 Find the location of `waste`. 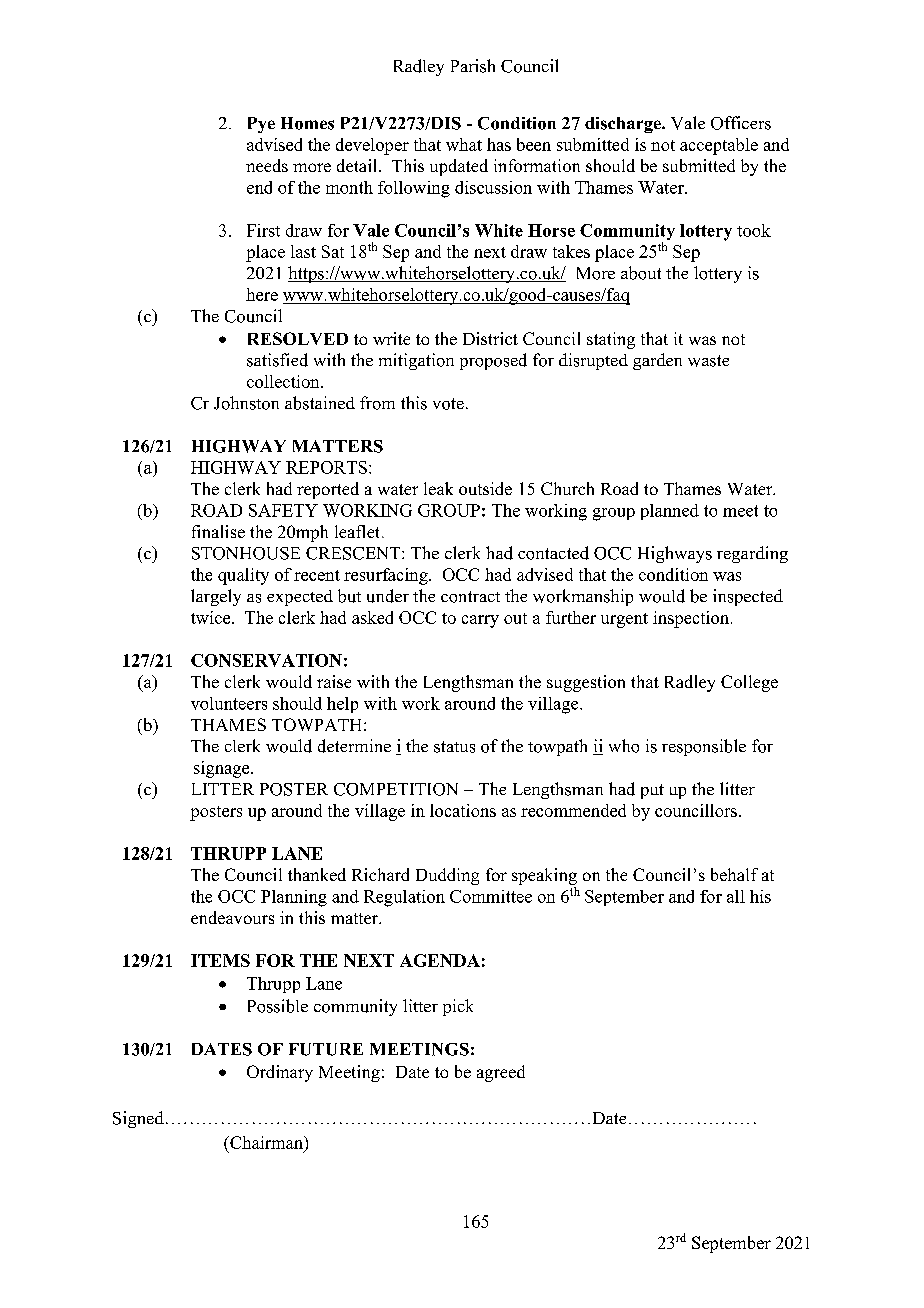

waste is located at coordinates (708, 361).
